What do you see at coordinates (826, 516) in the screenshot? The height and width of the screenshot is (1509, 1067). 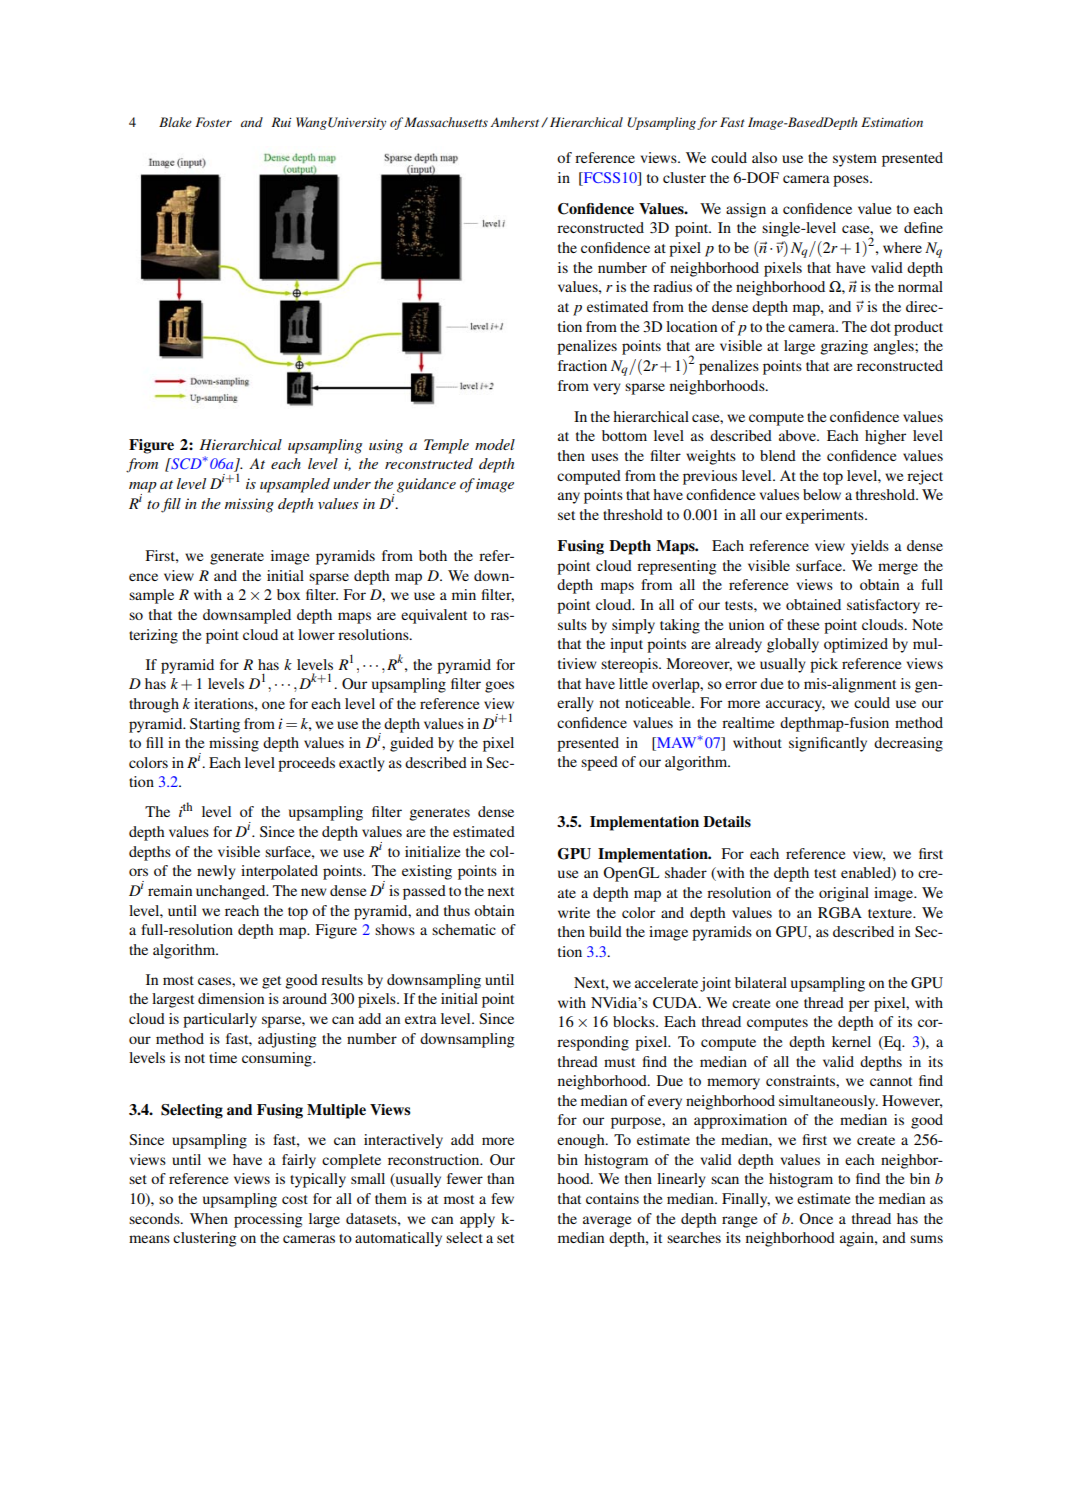 I see `experiments` at bounding box center [826, 516].
